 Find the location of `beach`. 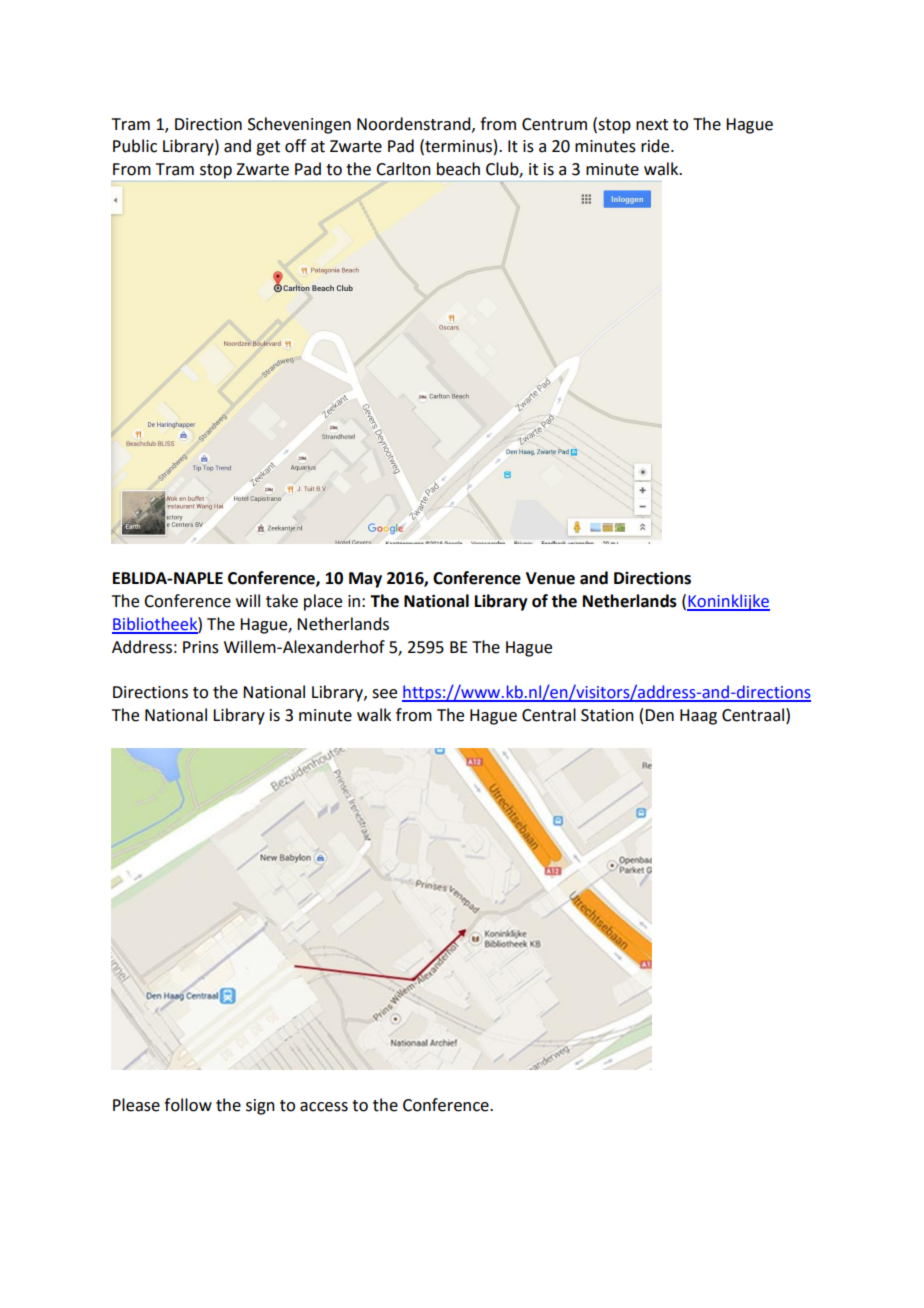

beach is located at coordinates (458, 169).
